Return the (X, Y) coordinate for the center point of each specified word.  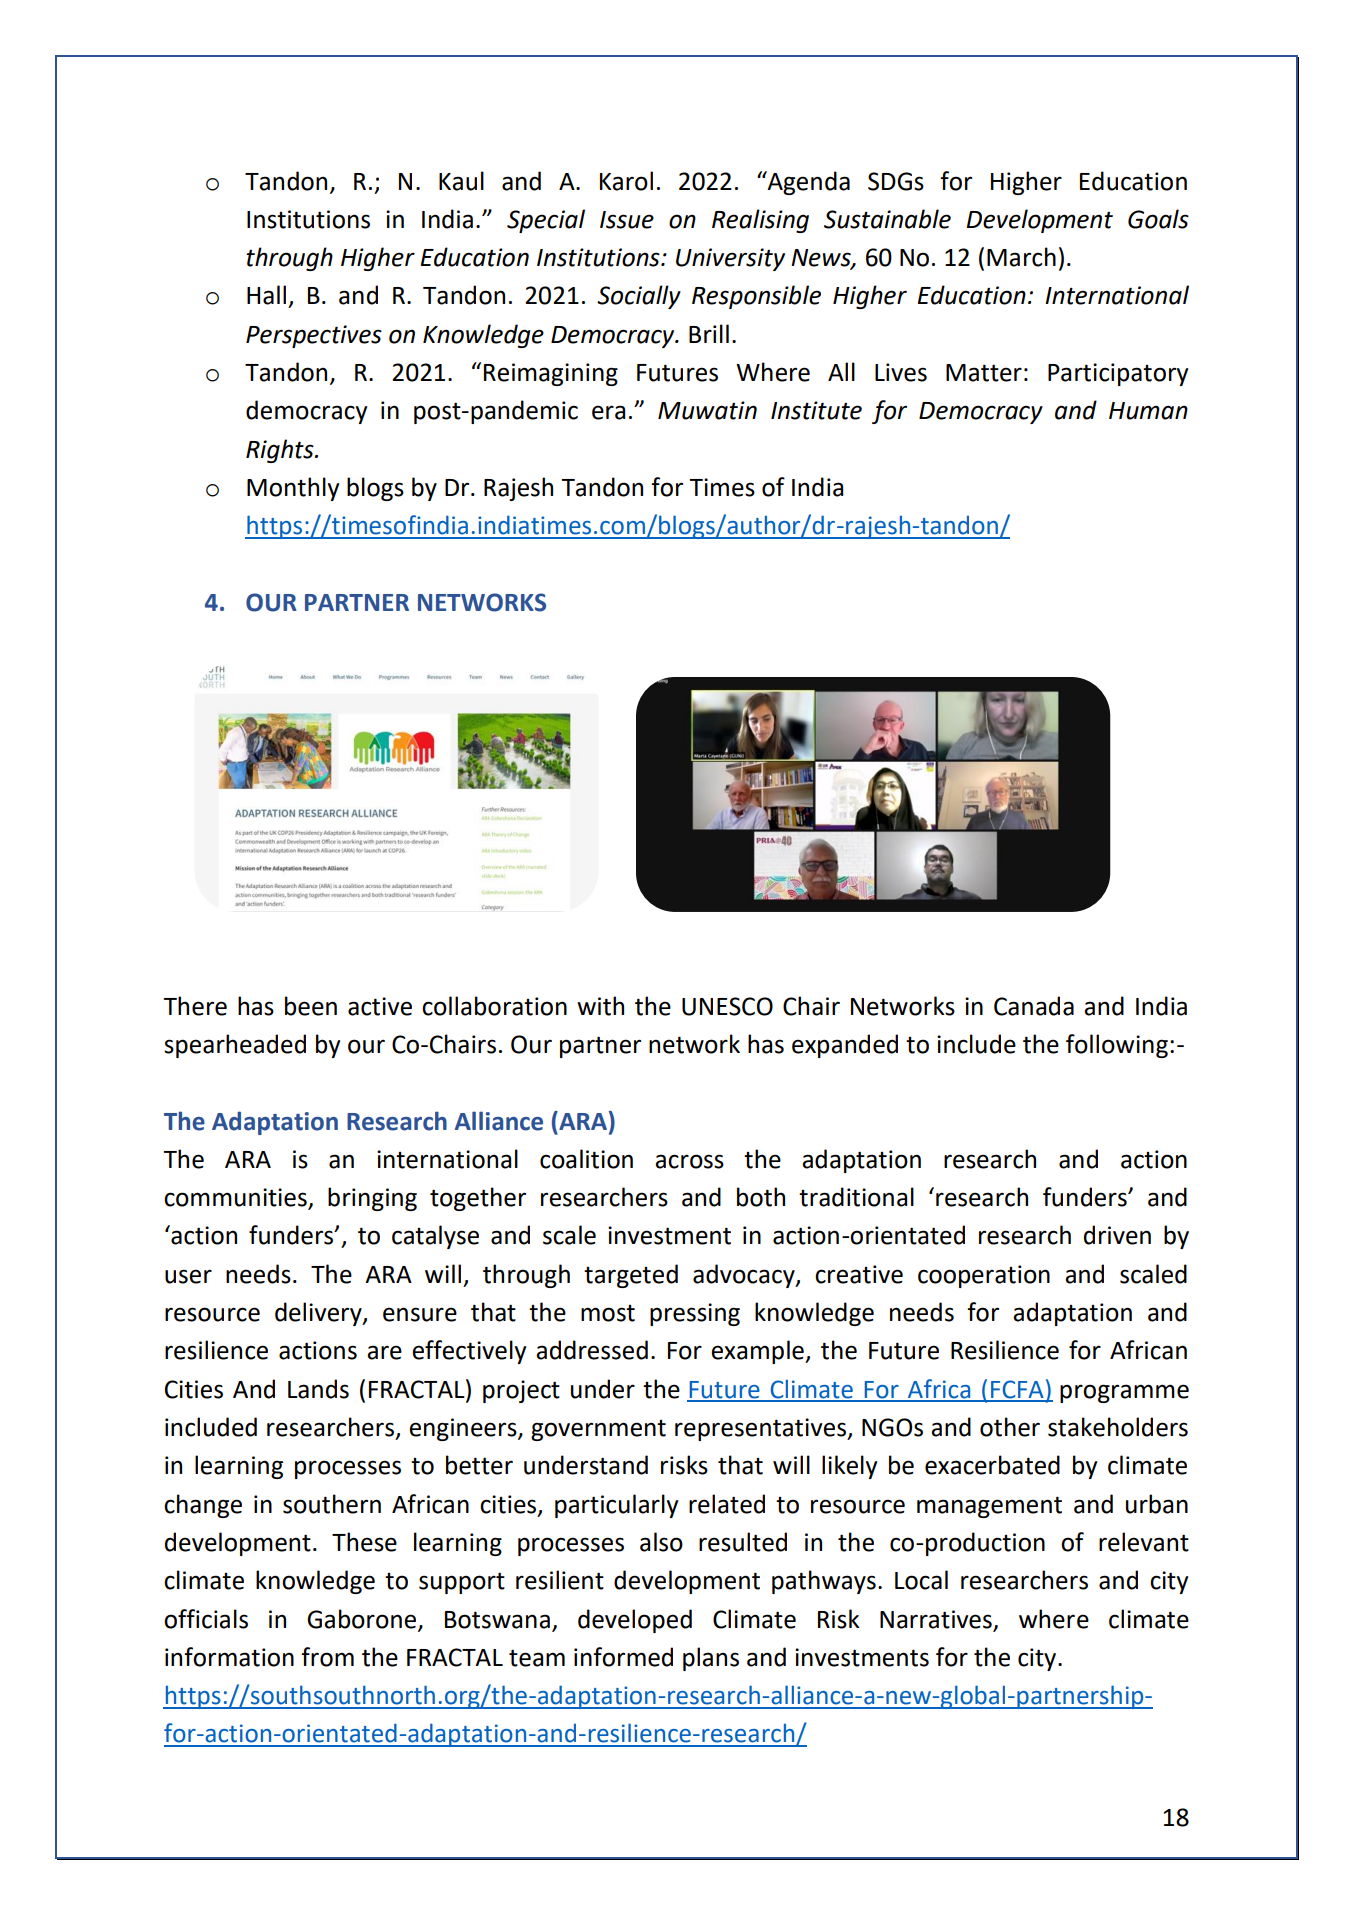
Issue (627, 220)
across (689, 1161)
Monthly (293, 489)
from (327, 1657)
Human (1148, 411)
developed (635, 1621)
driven (1117, 1235)
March (1021, 257)
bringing (372, 1199)
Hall (266, 295)
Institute (816, 410)
